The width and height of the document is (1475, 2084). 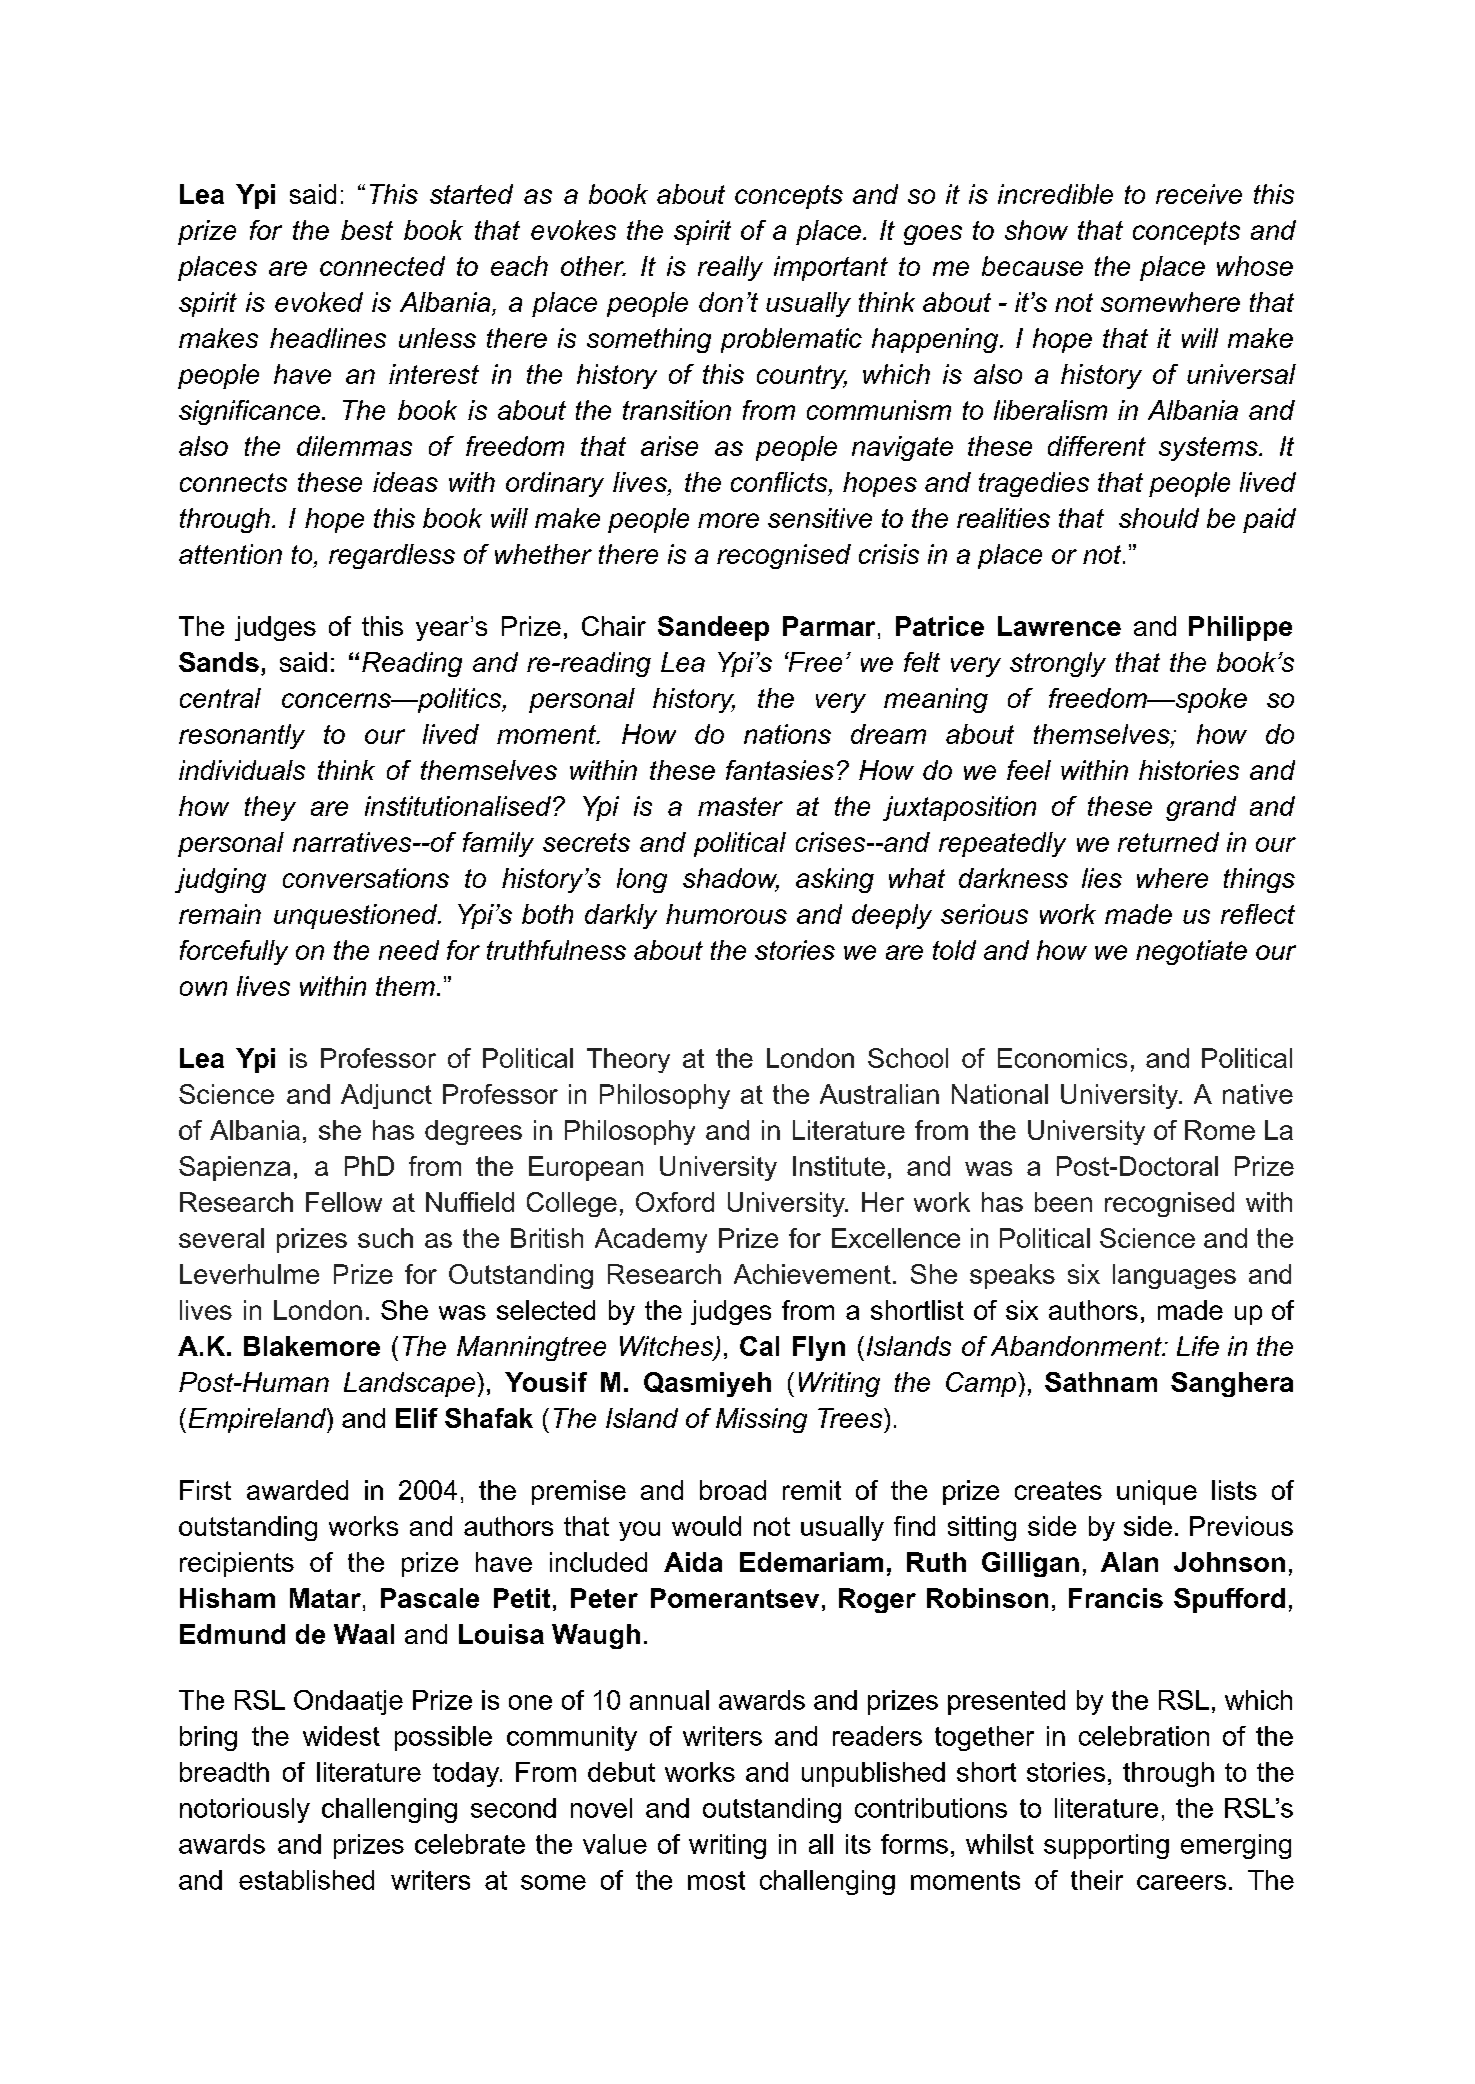 I want to click on they, so click(x=270, y=808).
